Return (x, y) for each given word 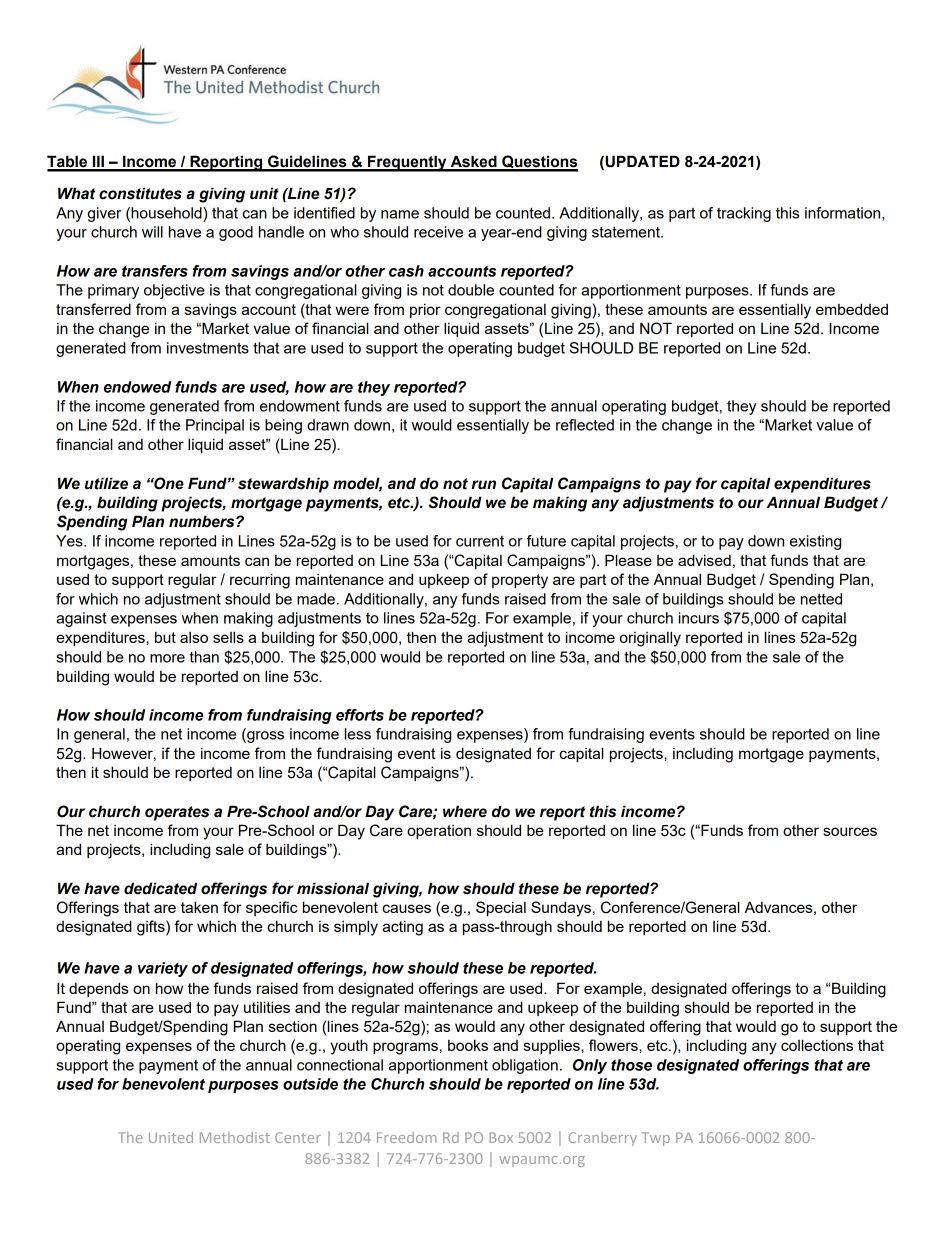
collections (817, 1045)
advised (704, 560)
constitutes (140, 193)
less (358, 734)
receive (438, 232)
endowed (137, 387)
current (480, 541)
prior (425, 310)
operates (177, 813)
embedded (852, 309)
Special (501, 908)
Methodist (235, 1137)
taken (199, 907)
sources (850, 831)
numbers (203, 521)
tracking (744, 214)
